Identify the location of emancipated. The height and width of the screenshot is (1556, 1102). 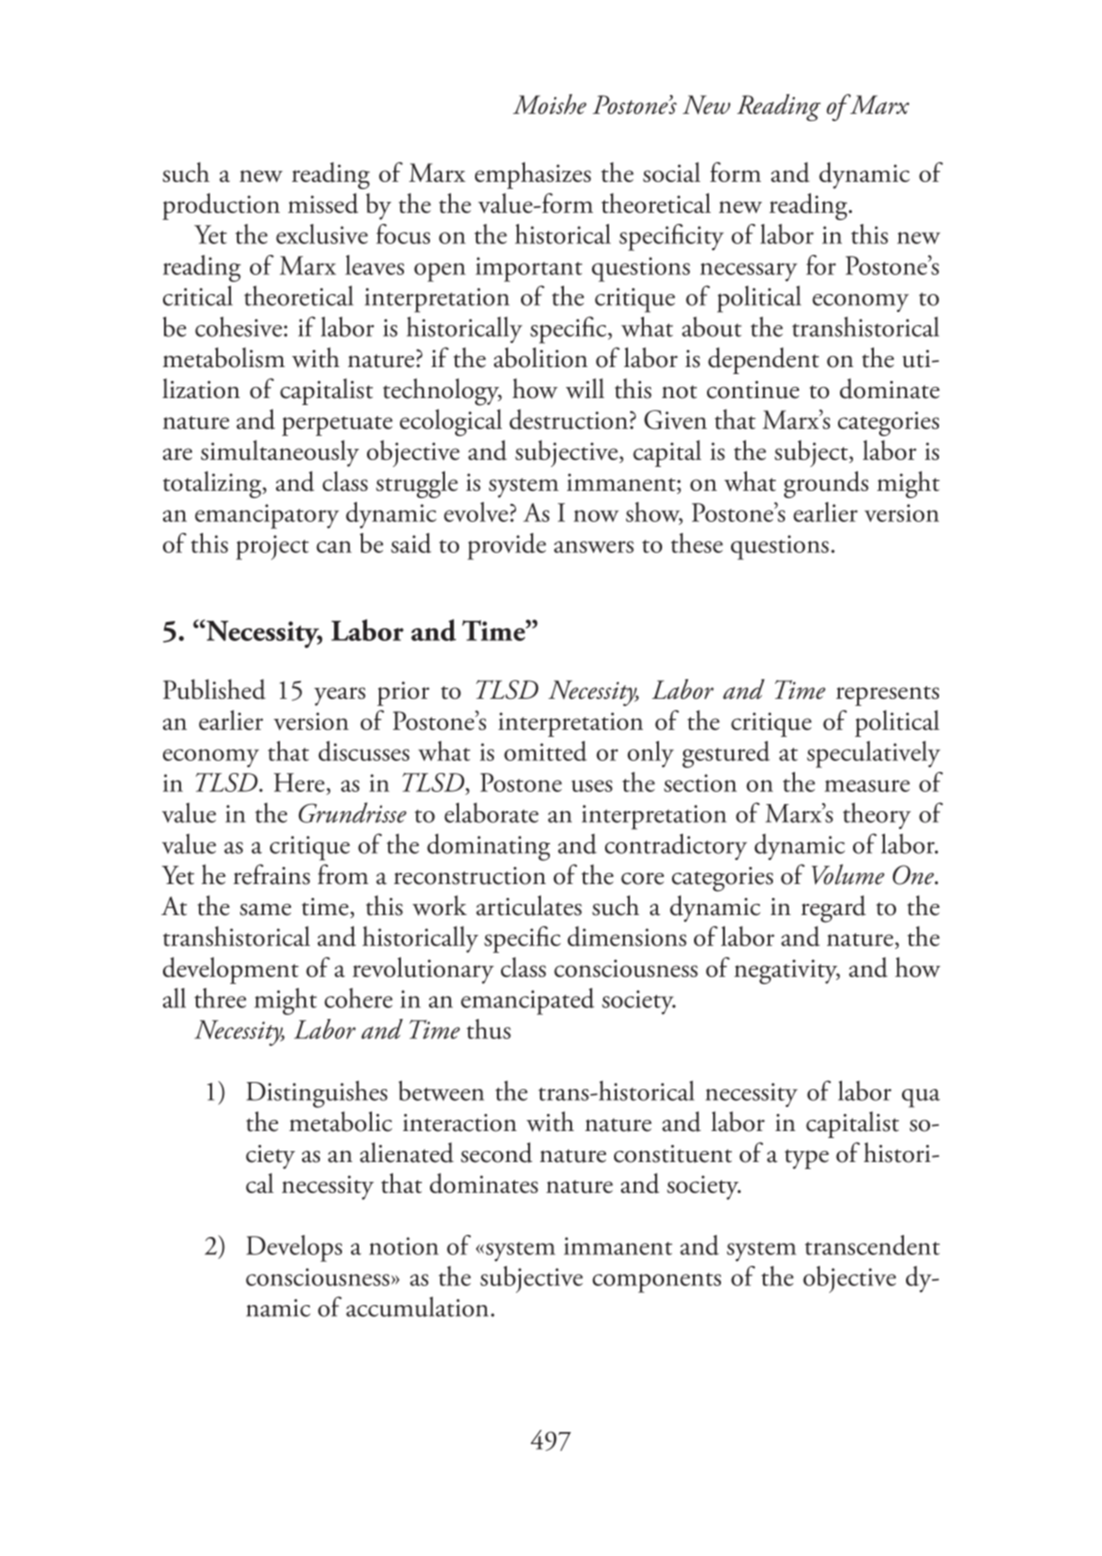
(527, 1001).
